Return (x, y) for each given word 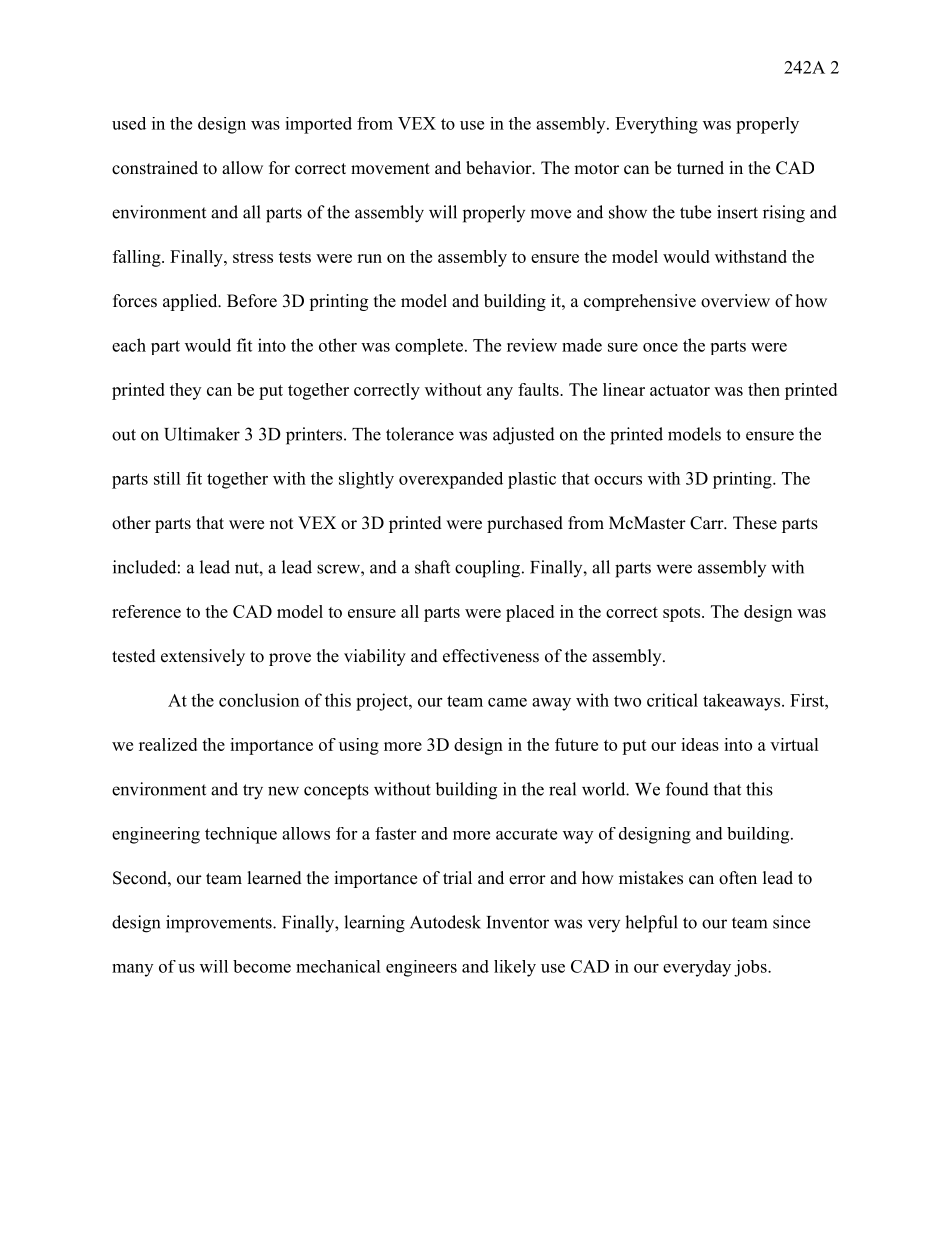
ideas (700, 744)
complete (429, 346)
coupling (487, 569)
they (185, 391)
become (262, 966)
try (253, 792)
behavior (500, 168)
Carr (707, 523)
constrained (155, 168)
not (281, 524)
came (507, 702)
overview (735, 301)
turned (700, 168)
